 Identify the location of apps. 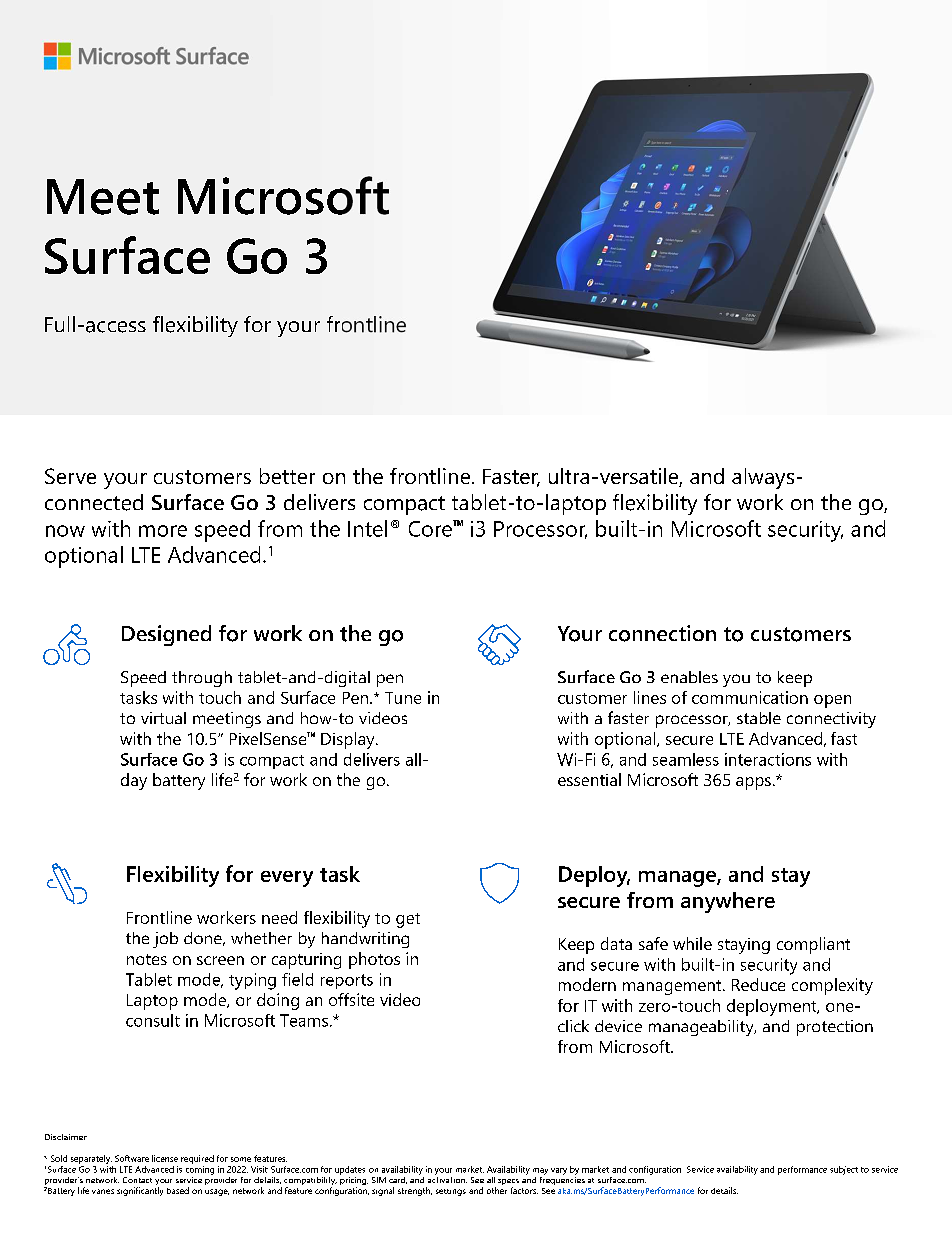
(753, 783).
